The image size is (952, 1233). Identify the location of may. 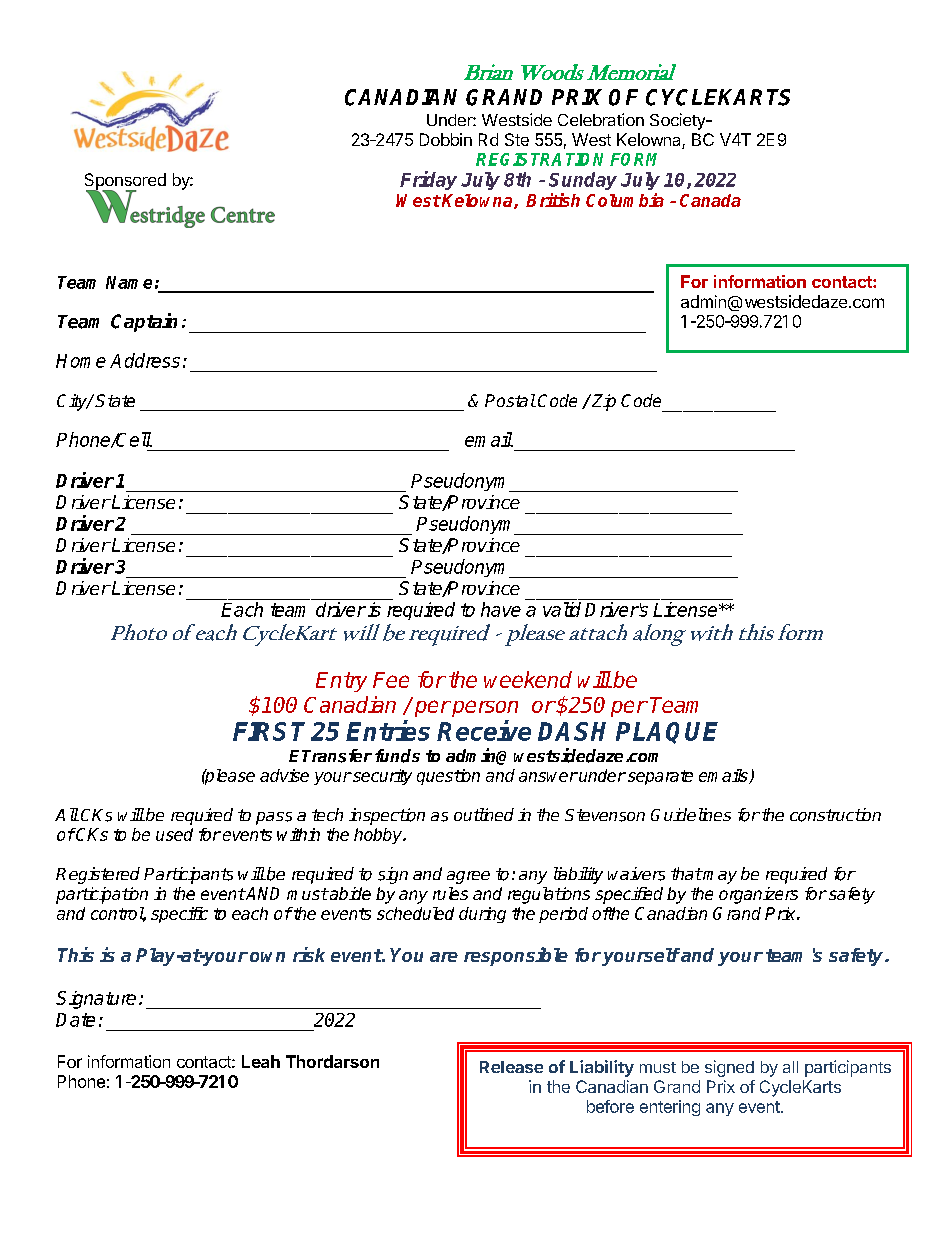
(719, 877).
